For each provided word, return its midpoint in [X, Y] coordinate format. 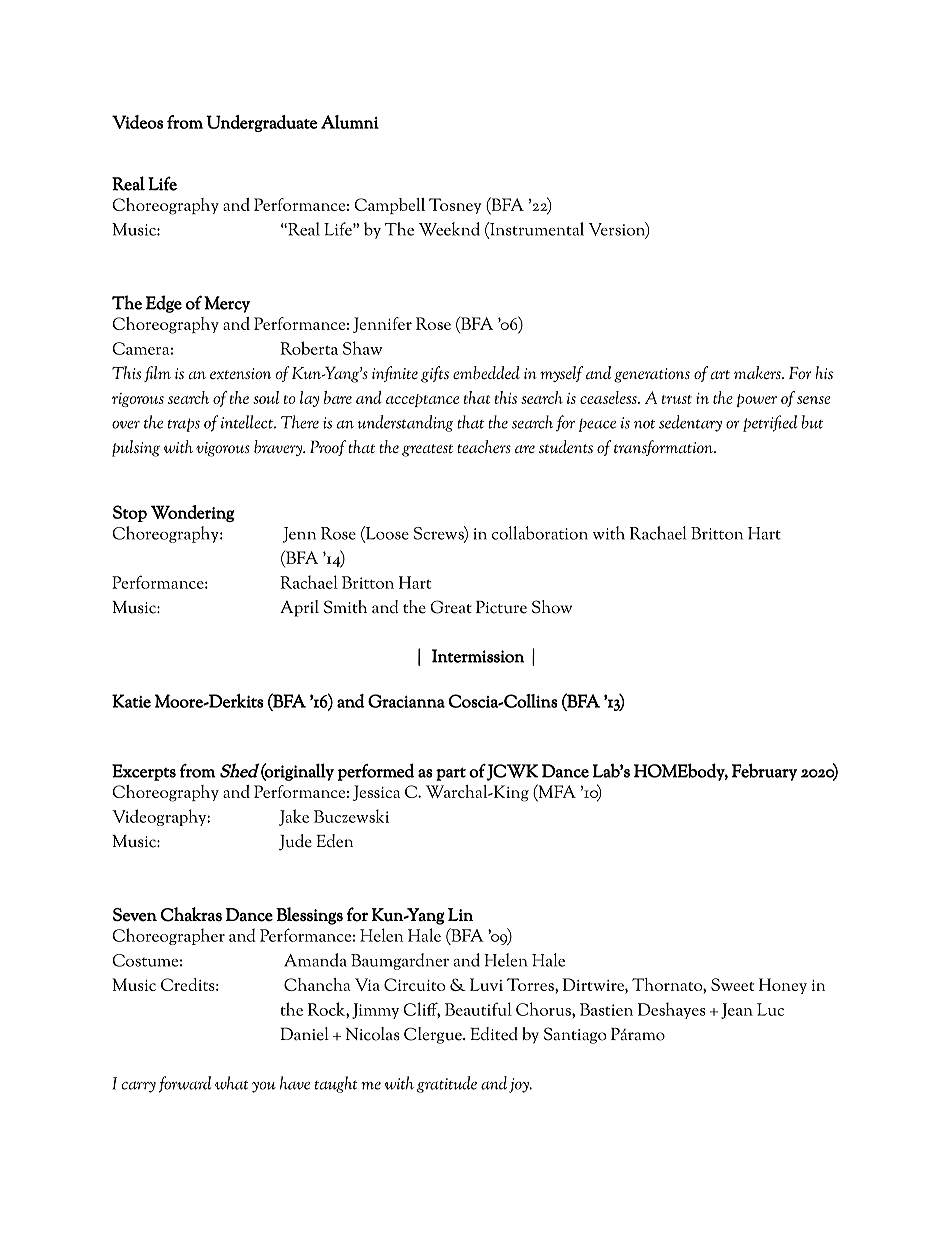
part [451, 774]
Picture [501, 607]
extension [240, 373]
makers [758, 372]
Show [552, 607]
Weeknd [449, 229]
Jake [294, 817]
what [231, 1083]
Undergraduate [261, 123]
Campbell [389, 206]
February [764, 772]
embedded [486, 372]
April [299, 608]
